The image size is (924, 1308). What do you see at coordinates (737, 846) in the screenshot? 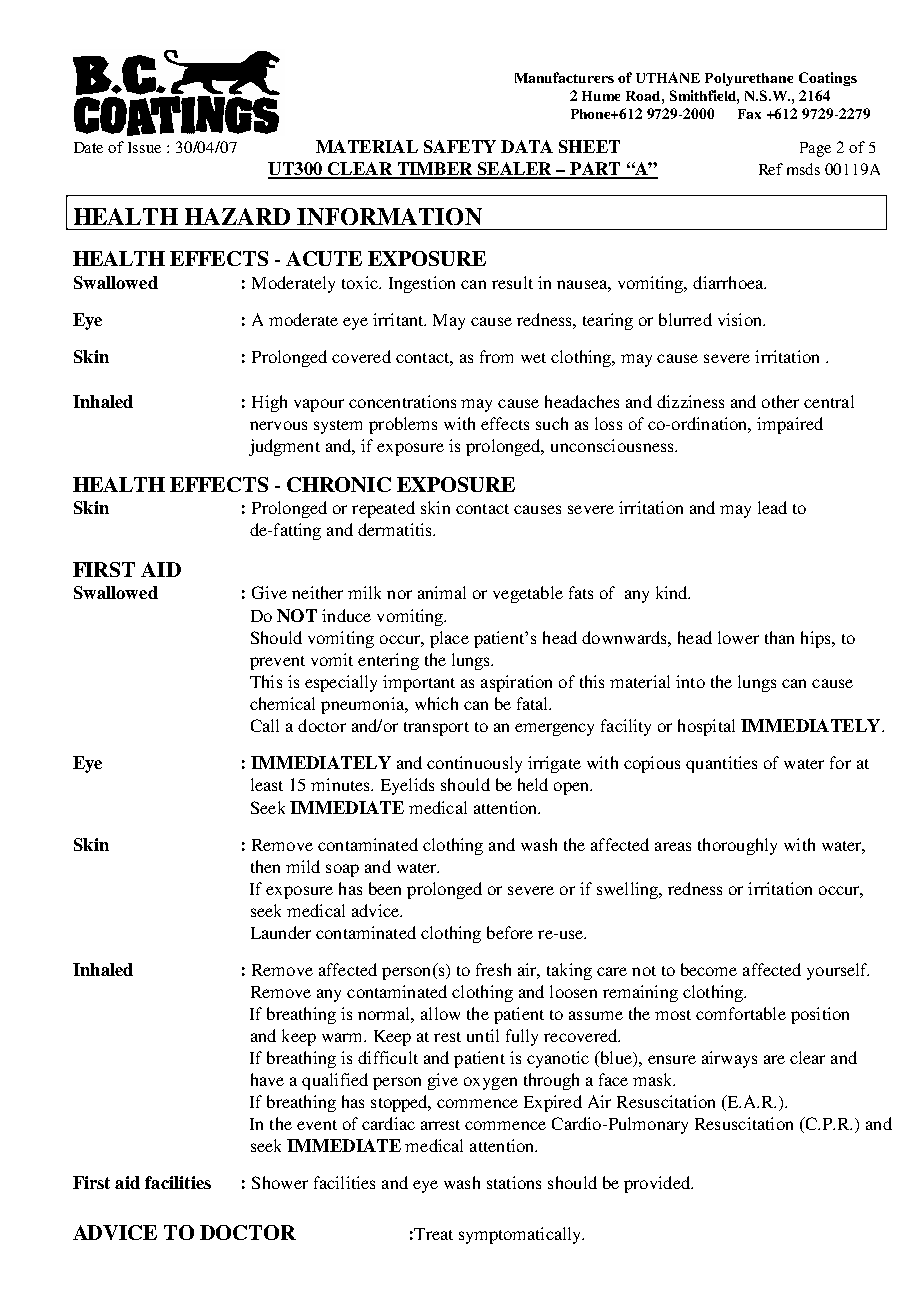
I see `thoroughly` at bounding box center [737, 846].
